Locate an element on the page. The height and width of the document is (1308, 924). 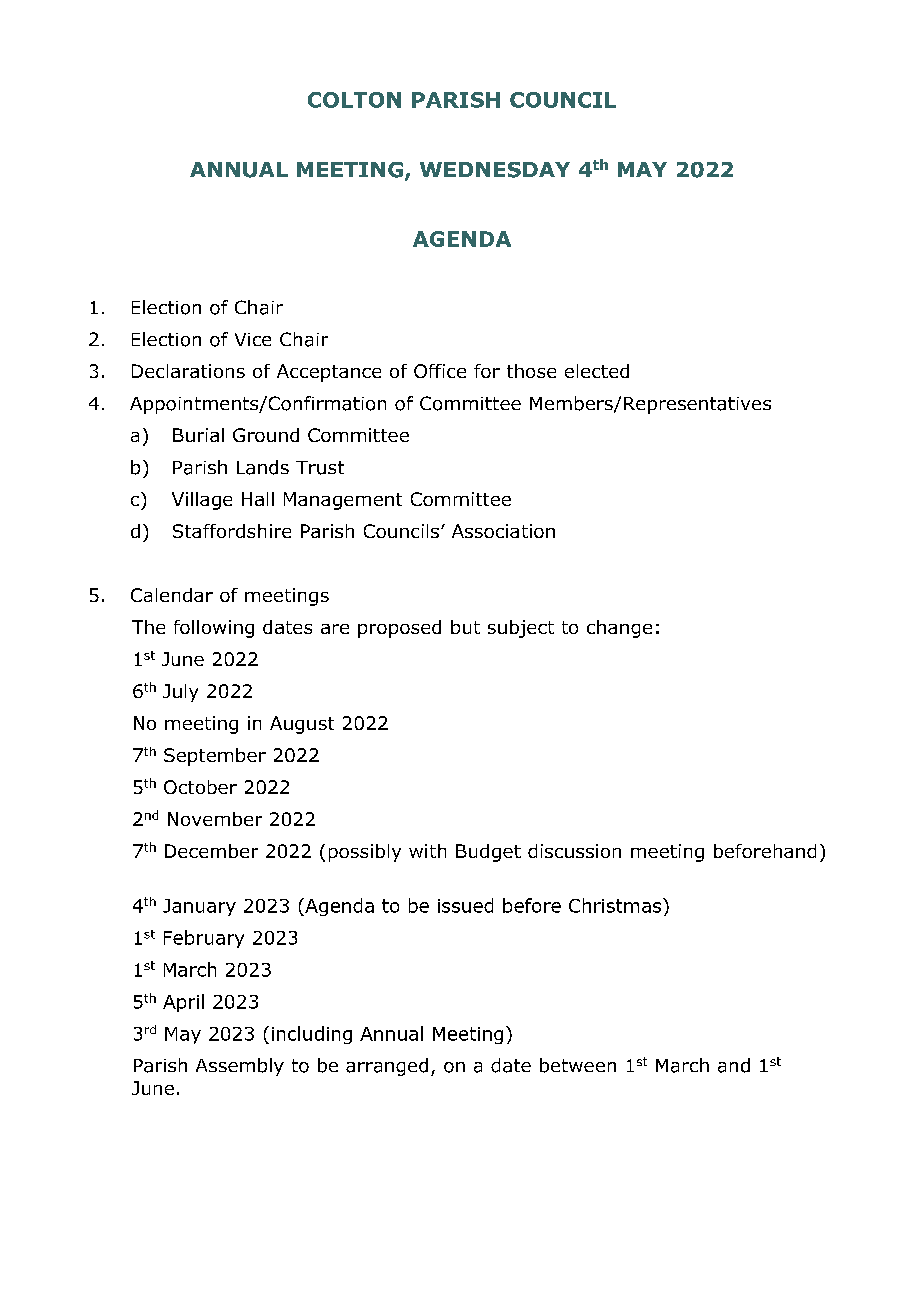
December is located at coordinates (211, 851).
